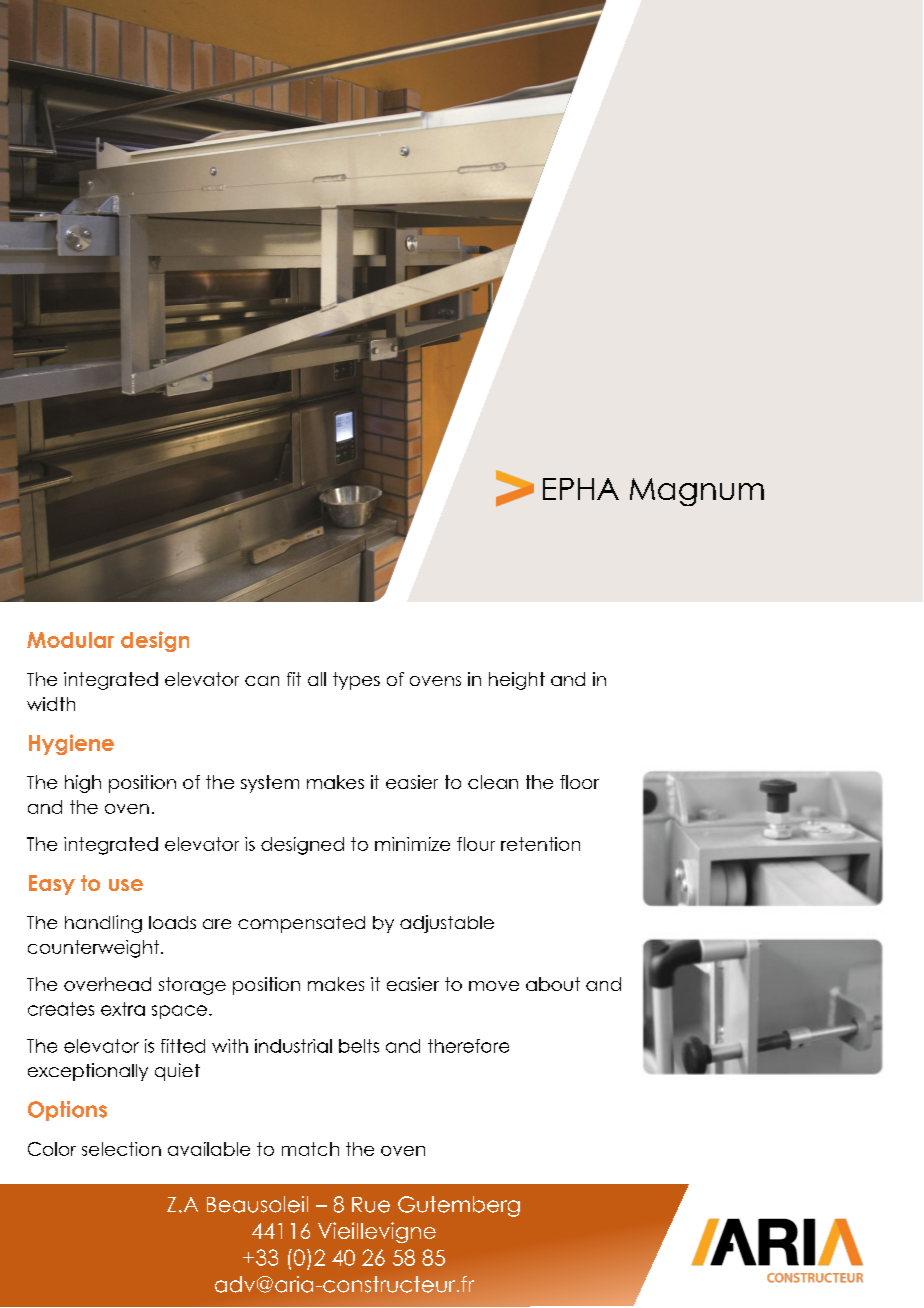 The height and width of the screenshot is (1308, 924). I want to click on Modular, so click(70, 640).
